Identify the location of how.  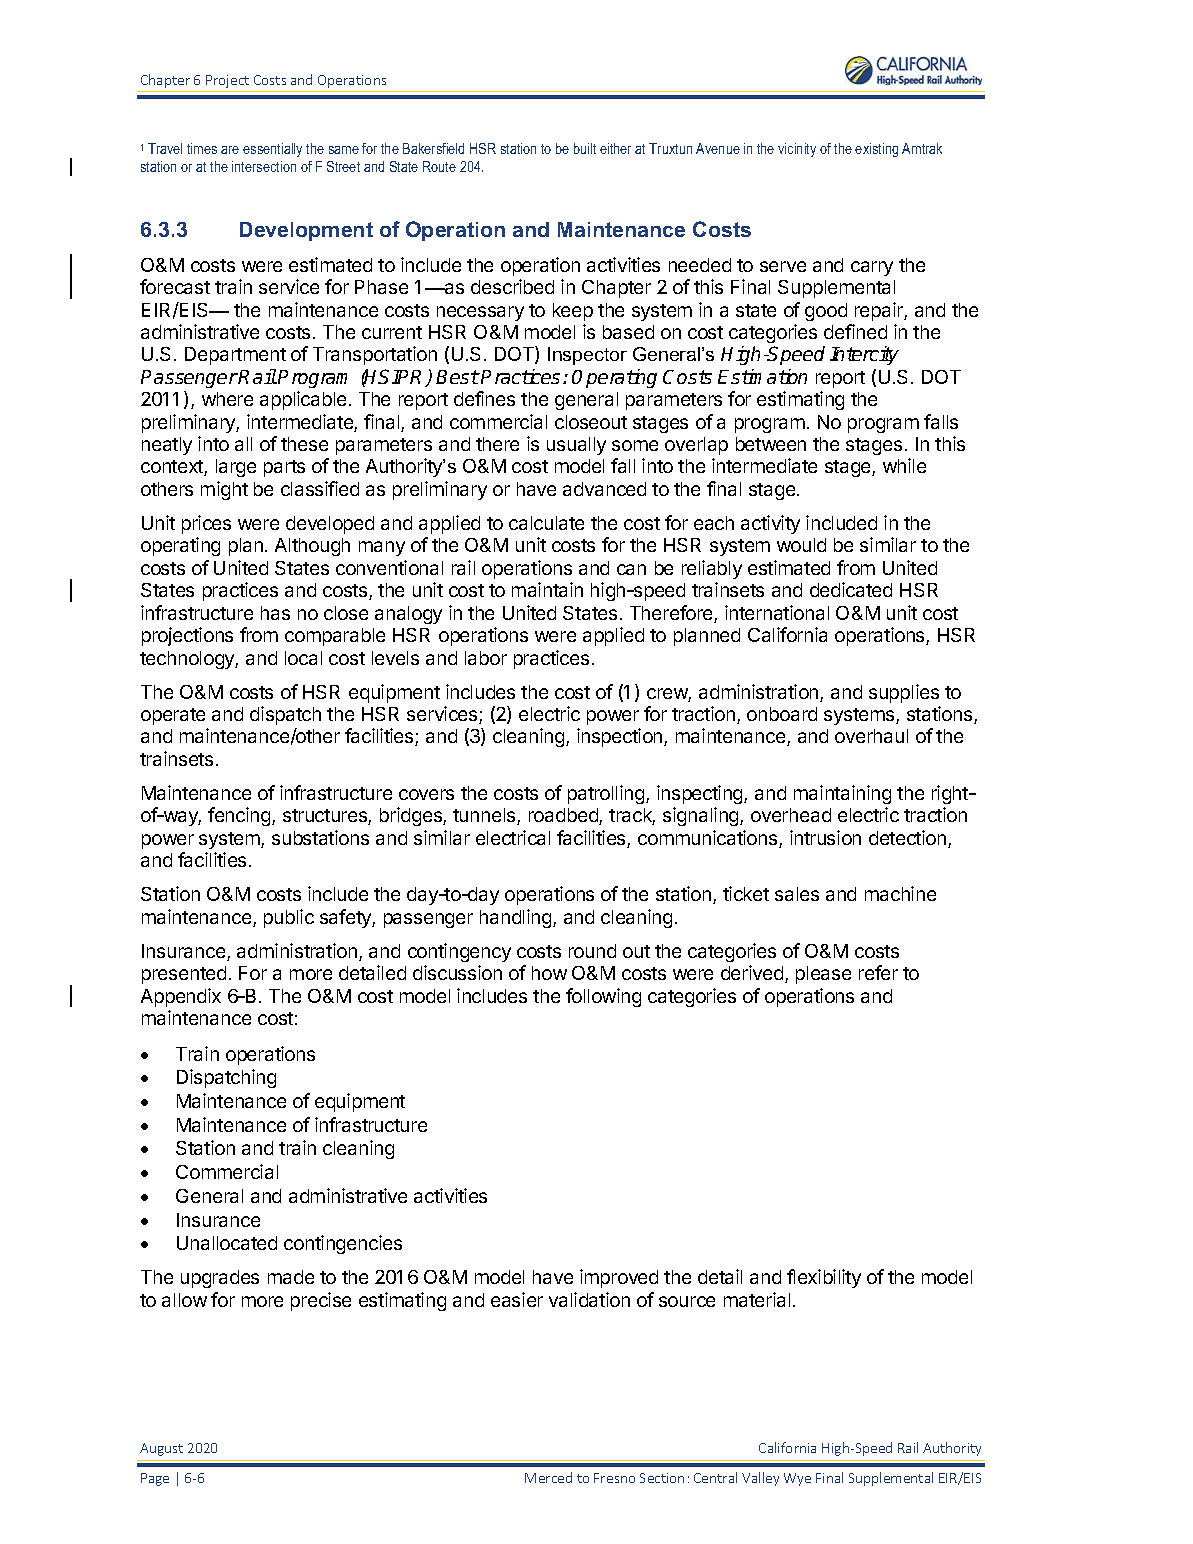
(549, 973).
